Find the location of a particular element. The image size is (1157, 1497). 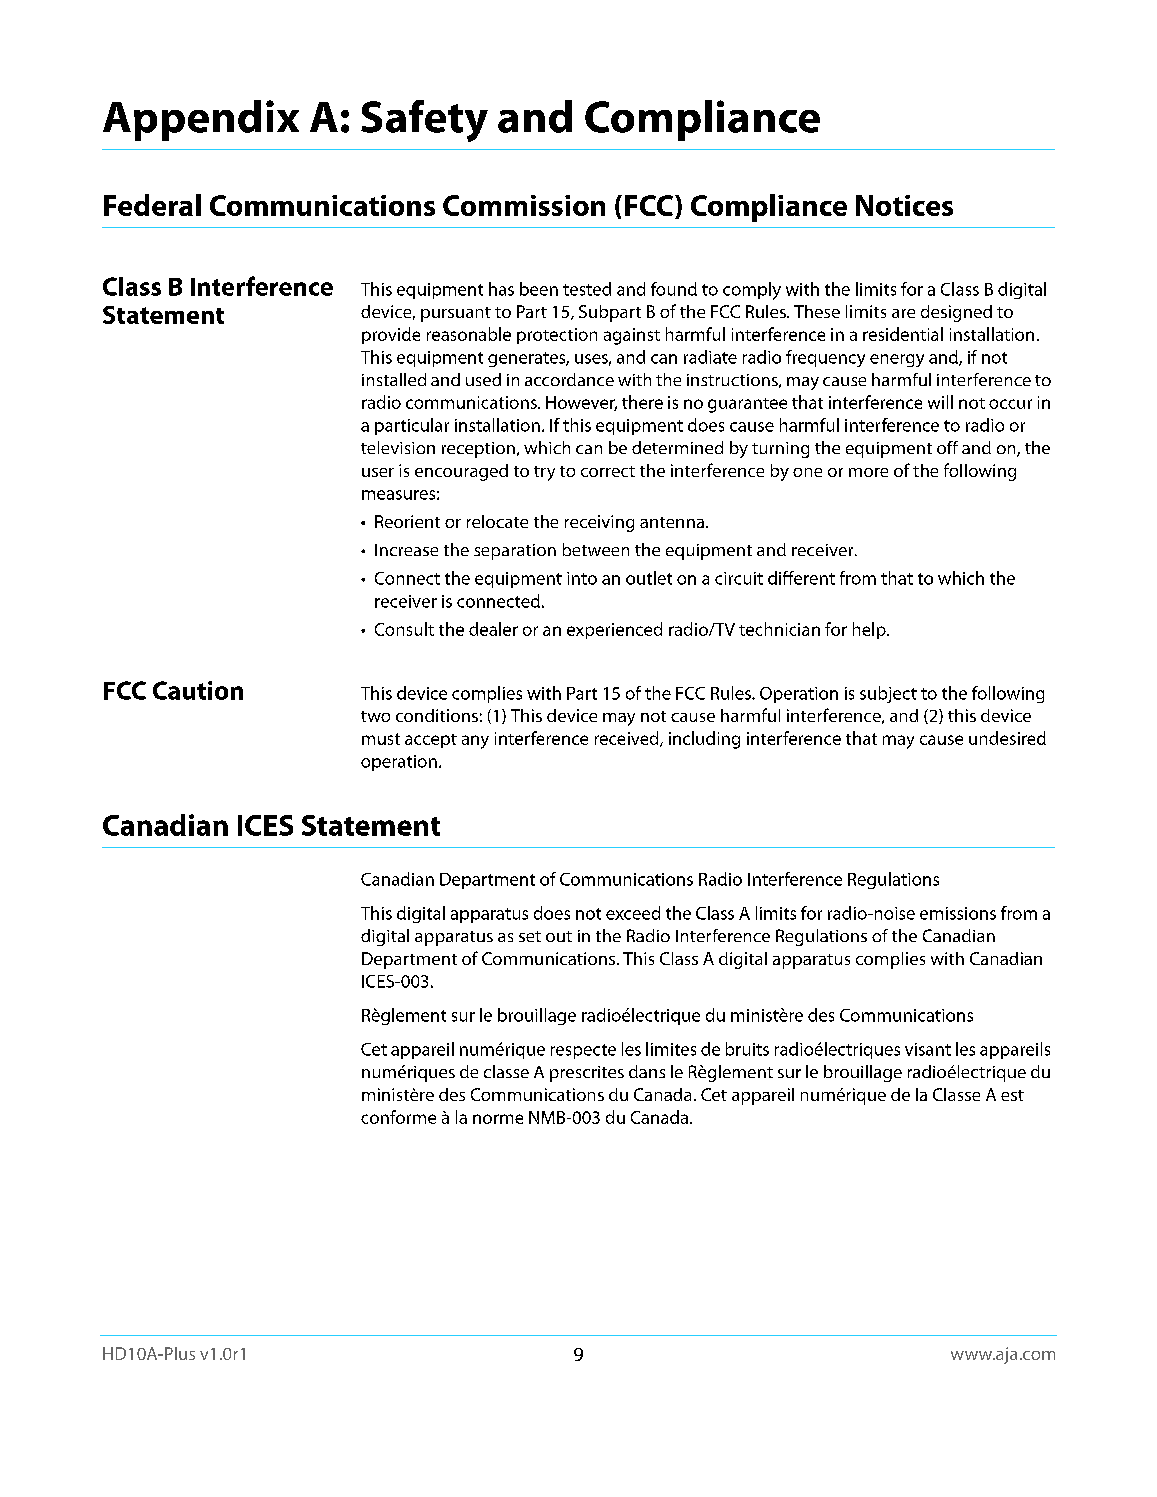

set is located at coordinates (530, 936).
